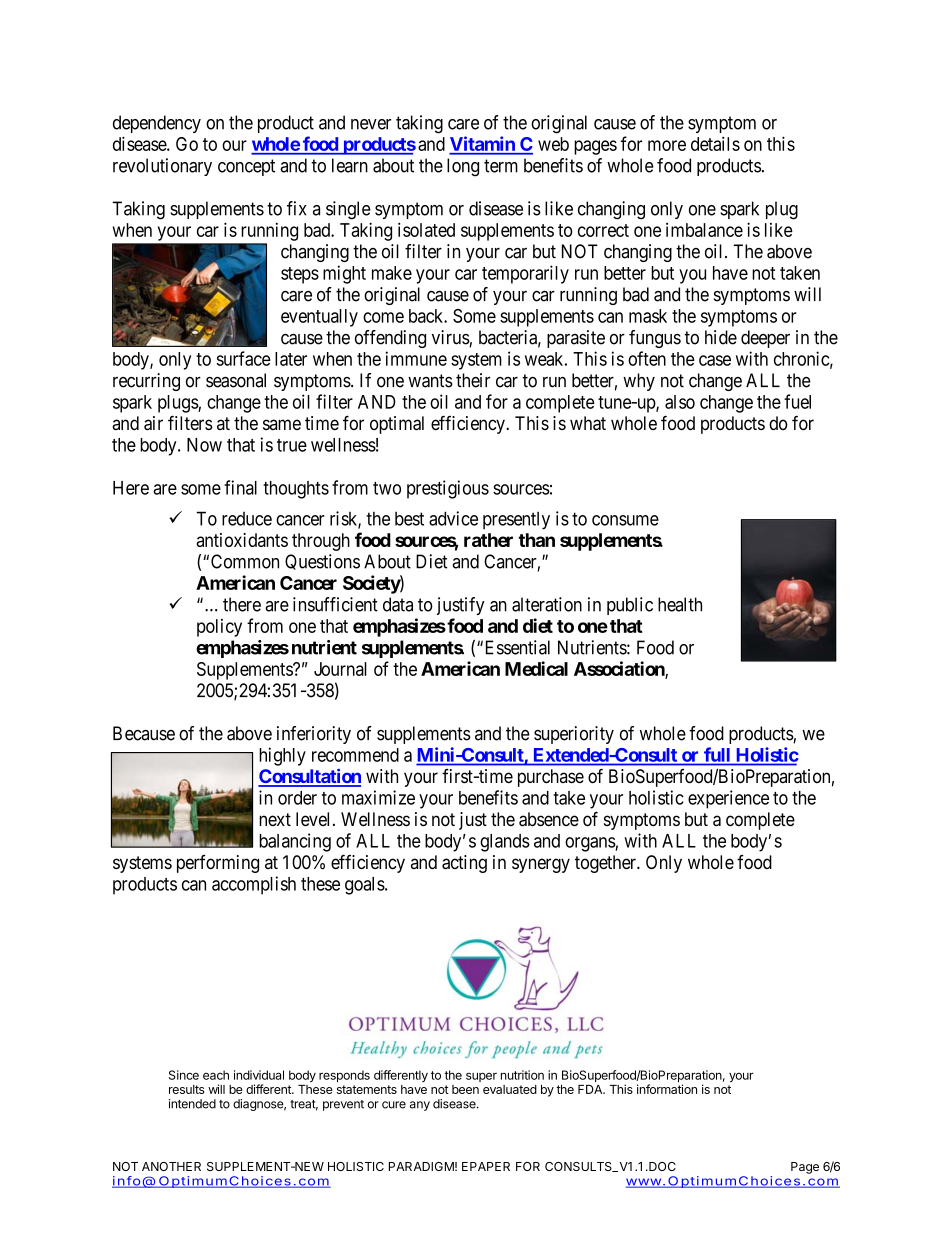 Image resolution: width=952 pixels, height=1233 pixels. Describe the element at coordinates (464, 864) in the screenshot. I see `acting` at that location.
